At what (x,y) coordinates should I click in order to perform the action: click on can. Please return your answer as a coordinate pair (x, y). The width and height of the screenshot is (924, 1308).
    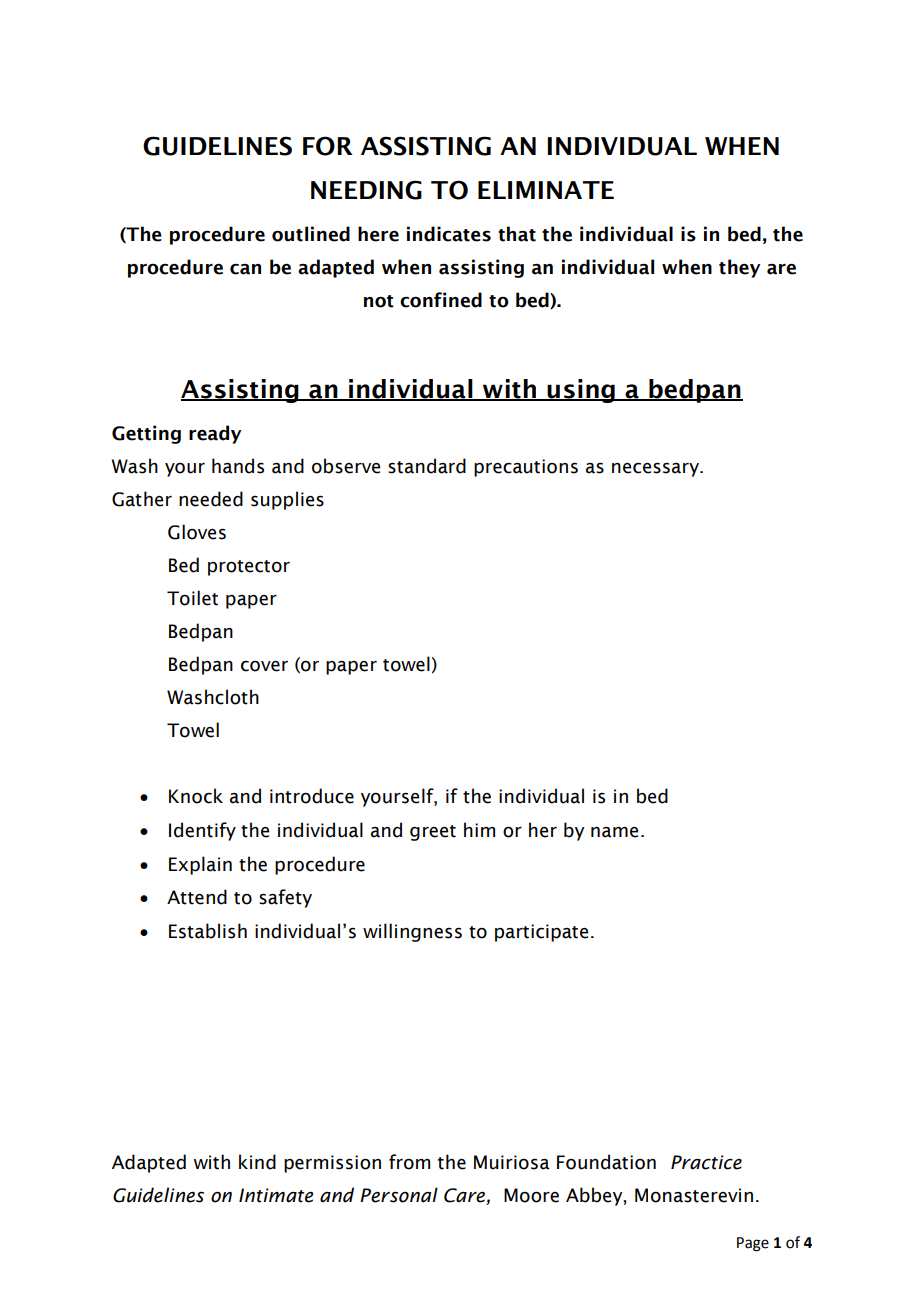
    Looking at the image, I should click on (245, 269).
